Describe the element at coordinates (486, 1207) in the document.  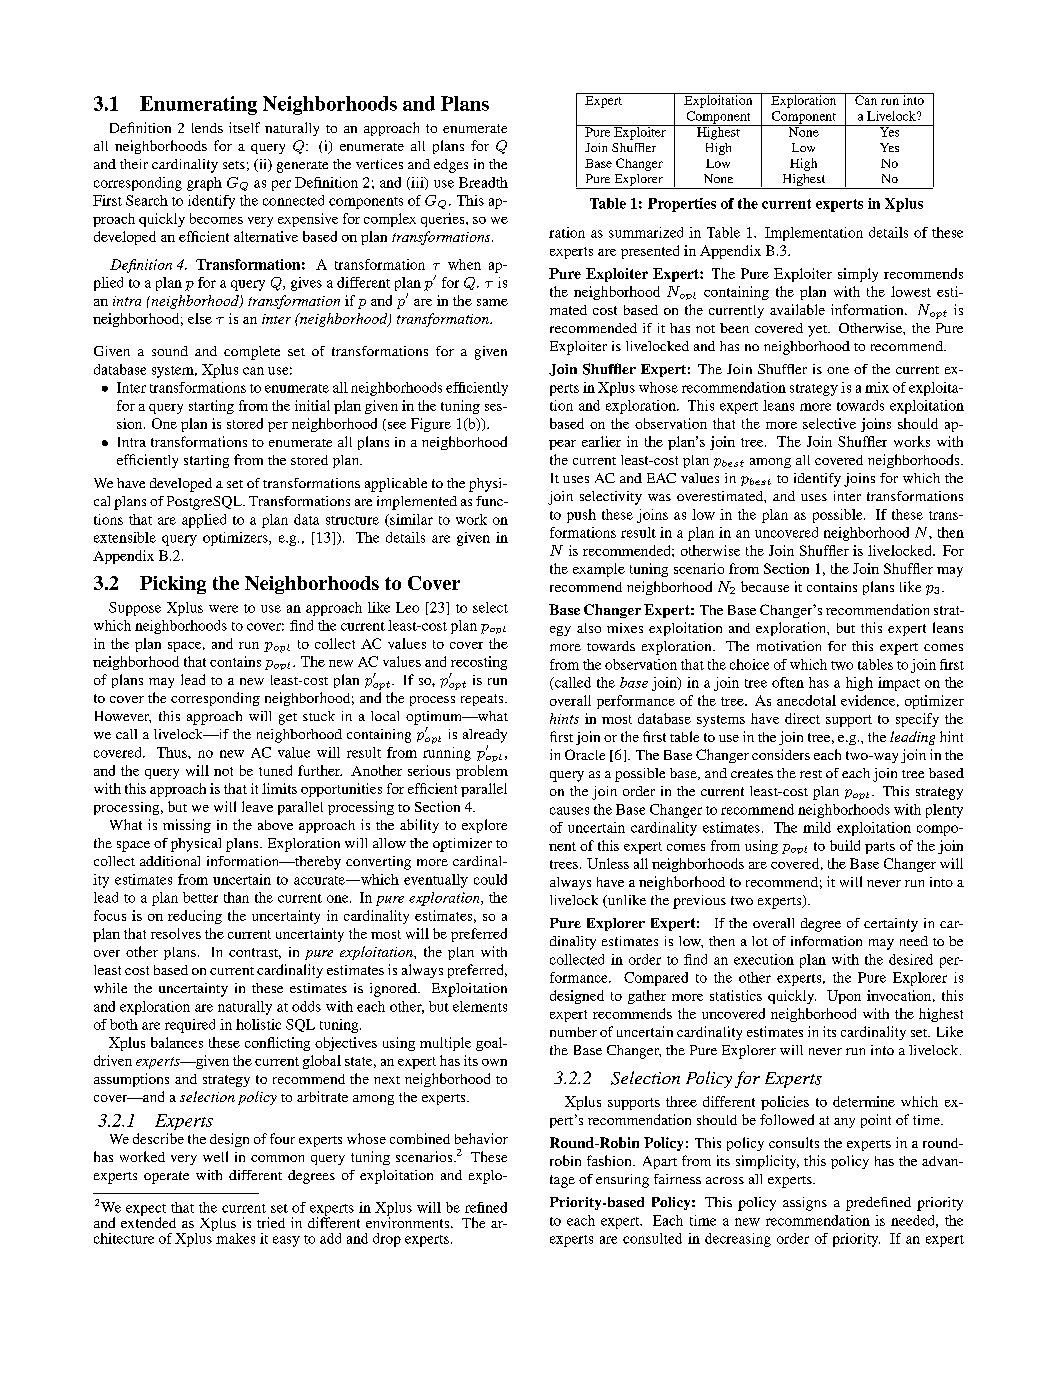
I see `refined` at that location.
